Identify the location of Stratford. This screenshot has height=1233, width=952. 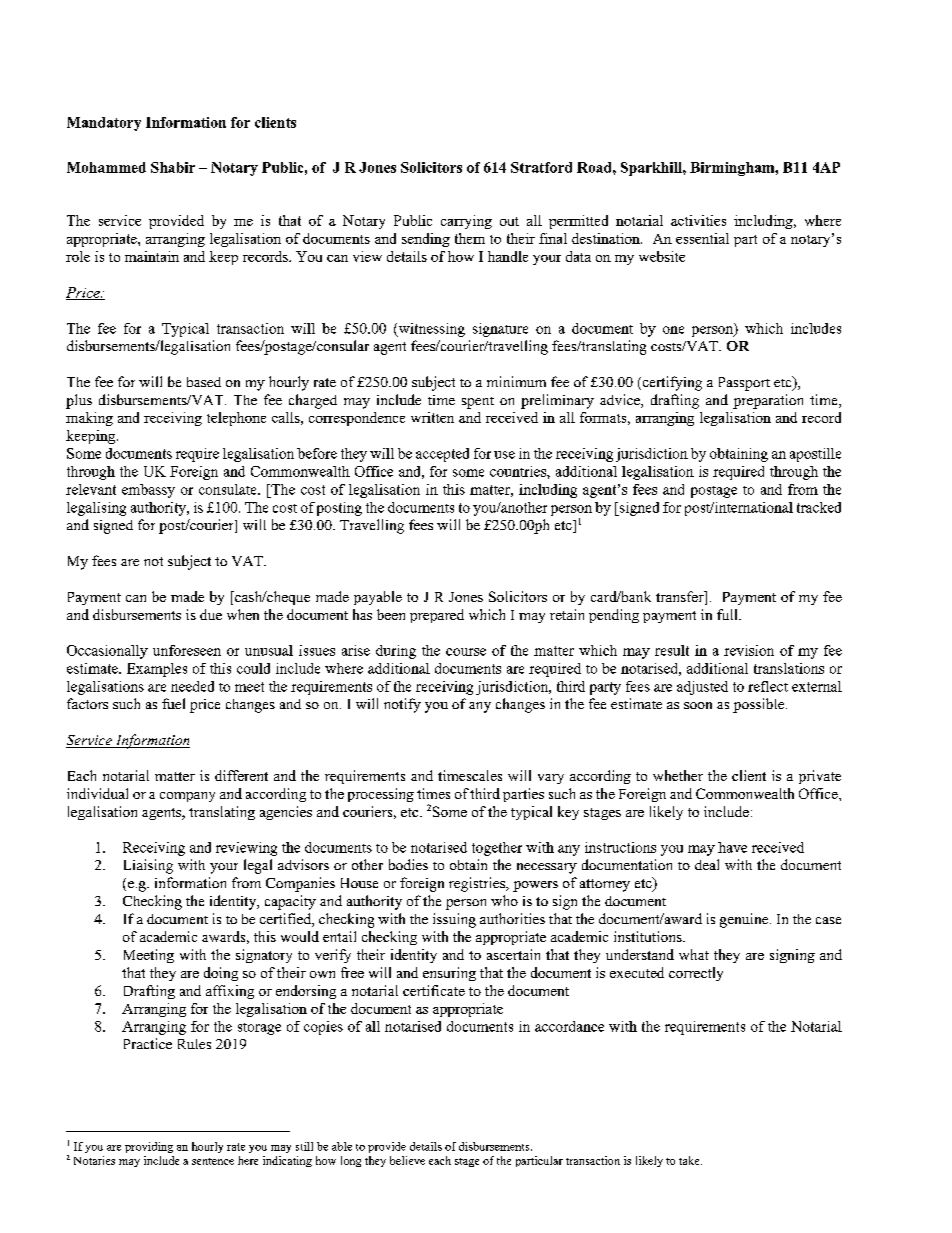
(541, 167).
